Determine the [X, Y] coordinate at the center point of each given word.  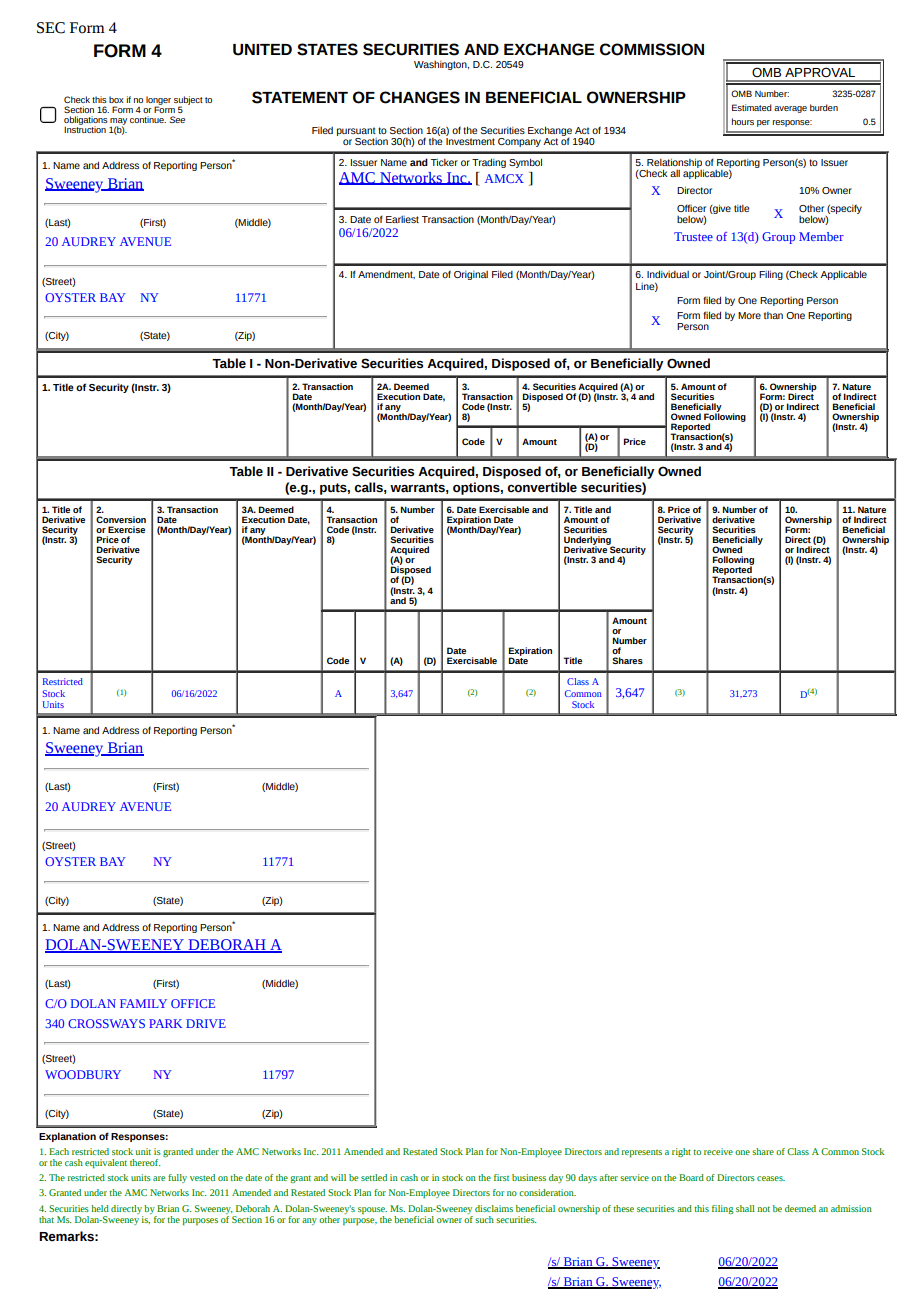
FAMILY [143, 1003]
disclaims [494, 1208]
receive [718, 1151]
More [749, 315]
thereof [145, 1162]
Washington [441, 65]
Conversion [121, 519]
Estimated [752, 107]
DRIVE [206, 1023]
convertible [542, 487]
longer [158, 101]
